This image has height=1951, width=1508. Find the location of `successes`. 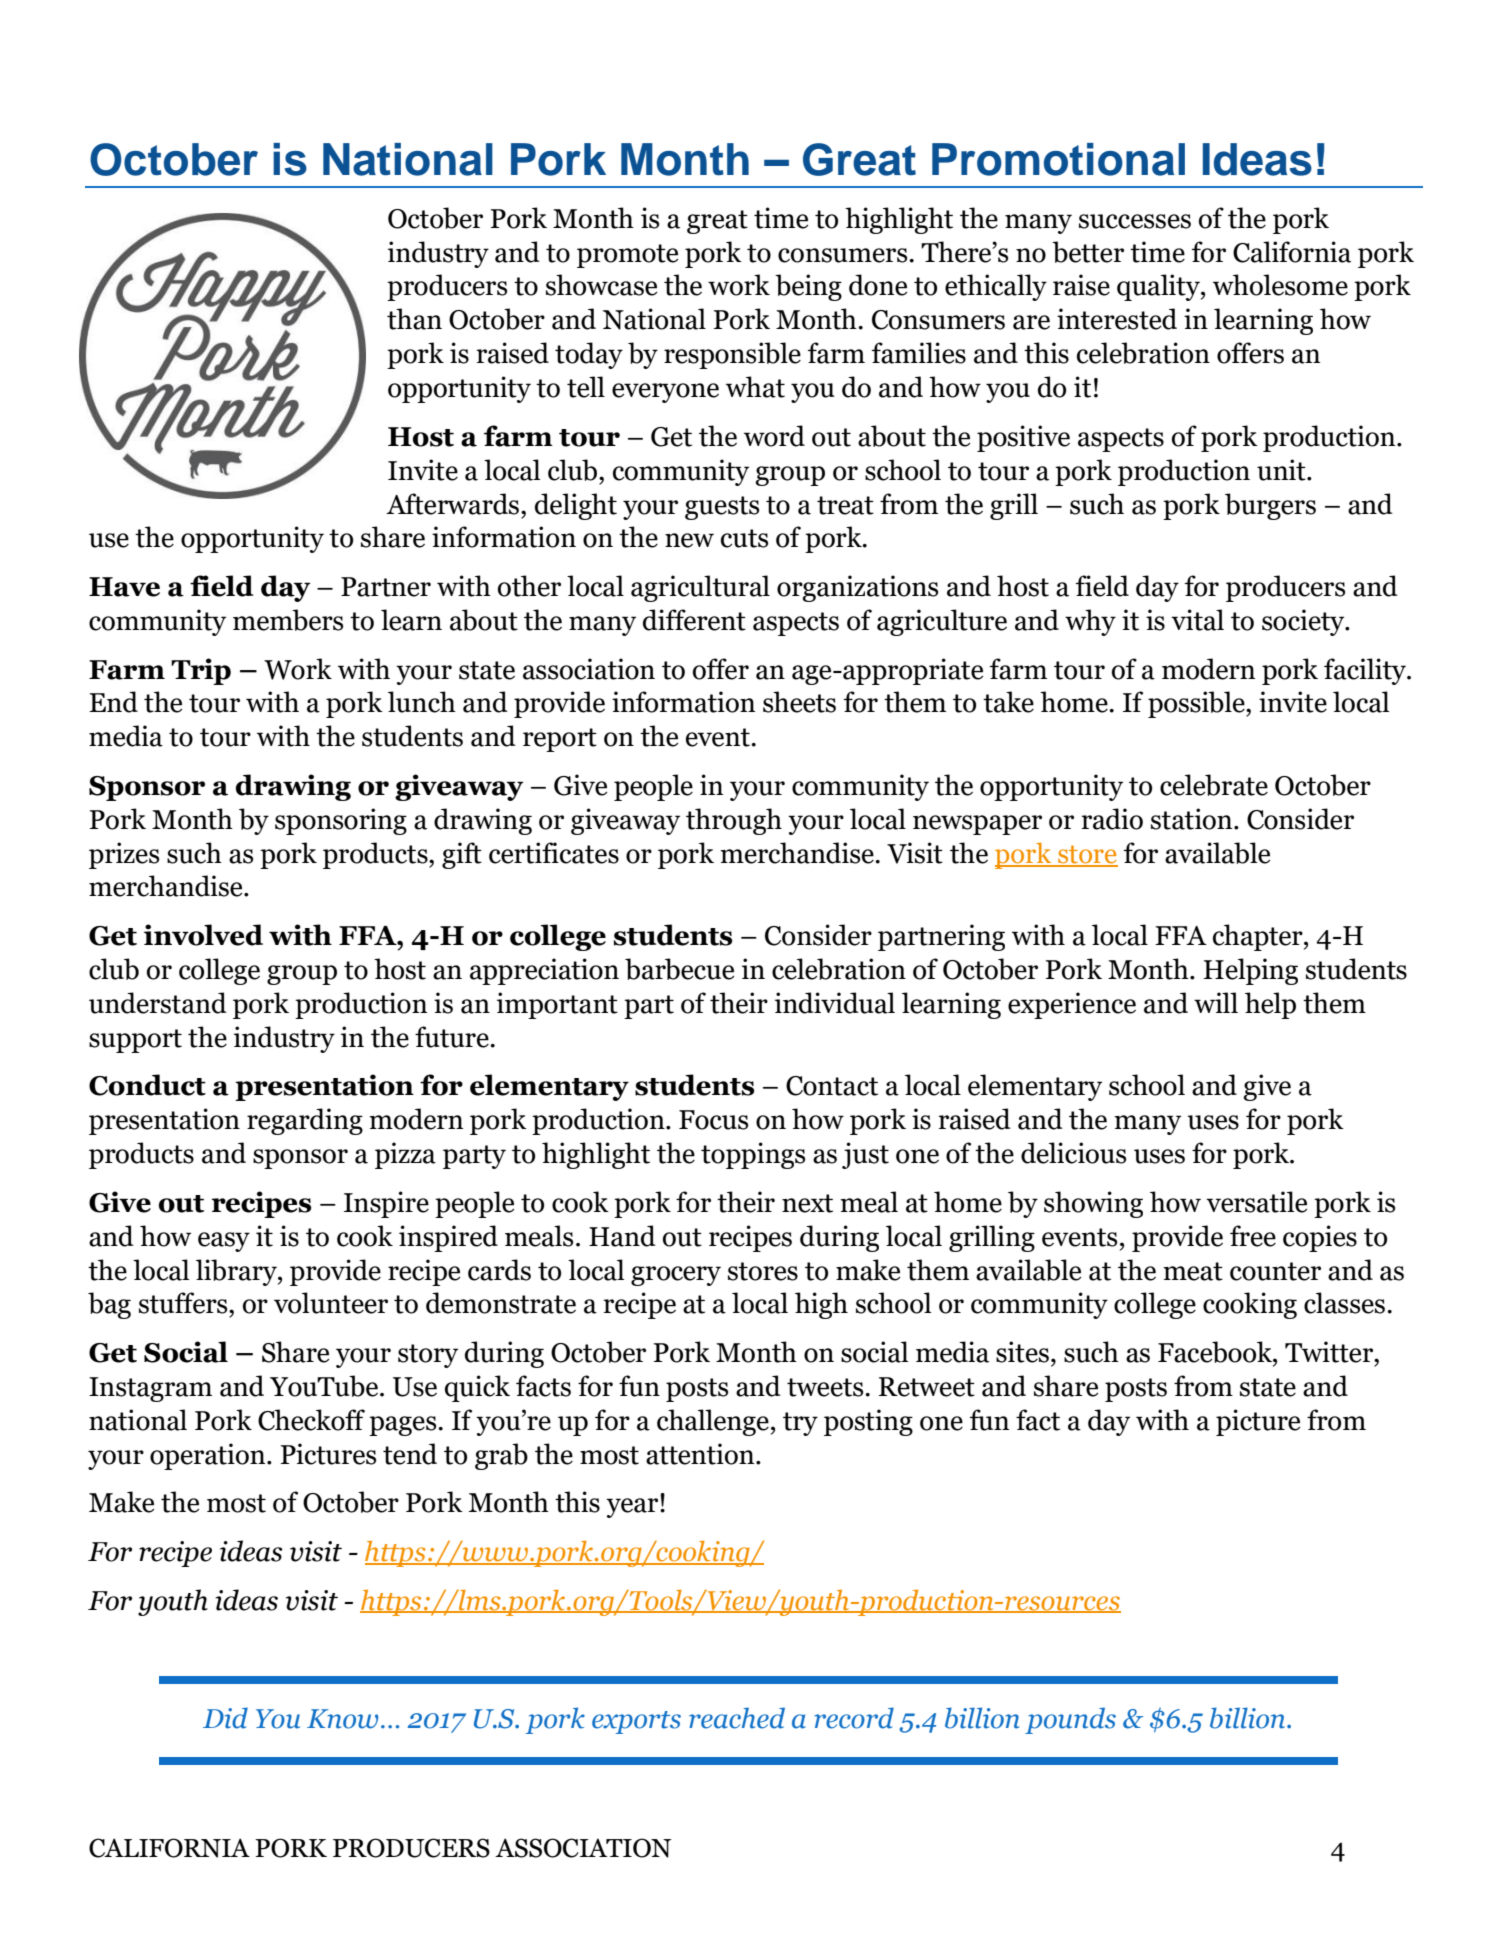

successes is located at coordinates (1135, 221).
